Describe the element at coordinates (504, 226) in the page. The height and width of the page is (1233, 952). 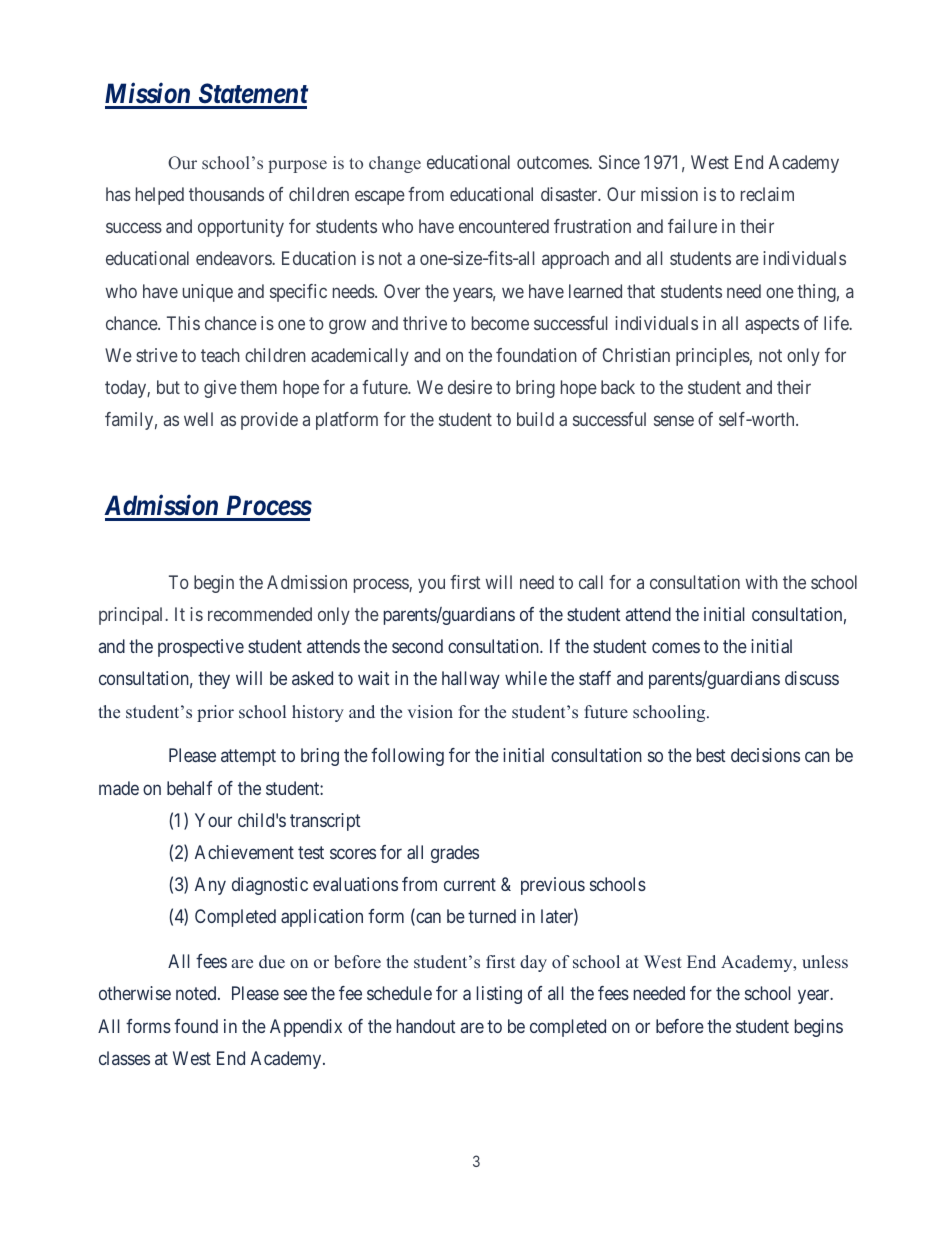
I see `encountered` at that location.
